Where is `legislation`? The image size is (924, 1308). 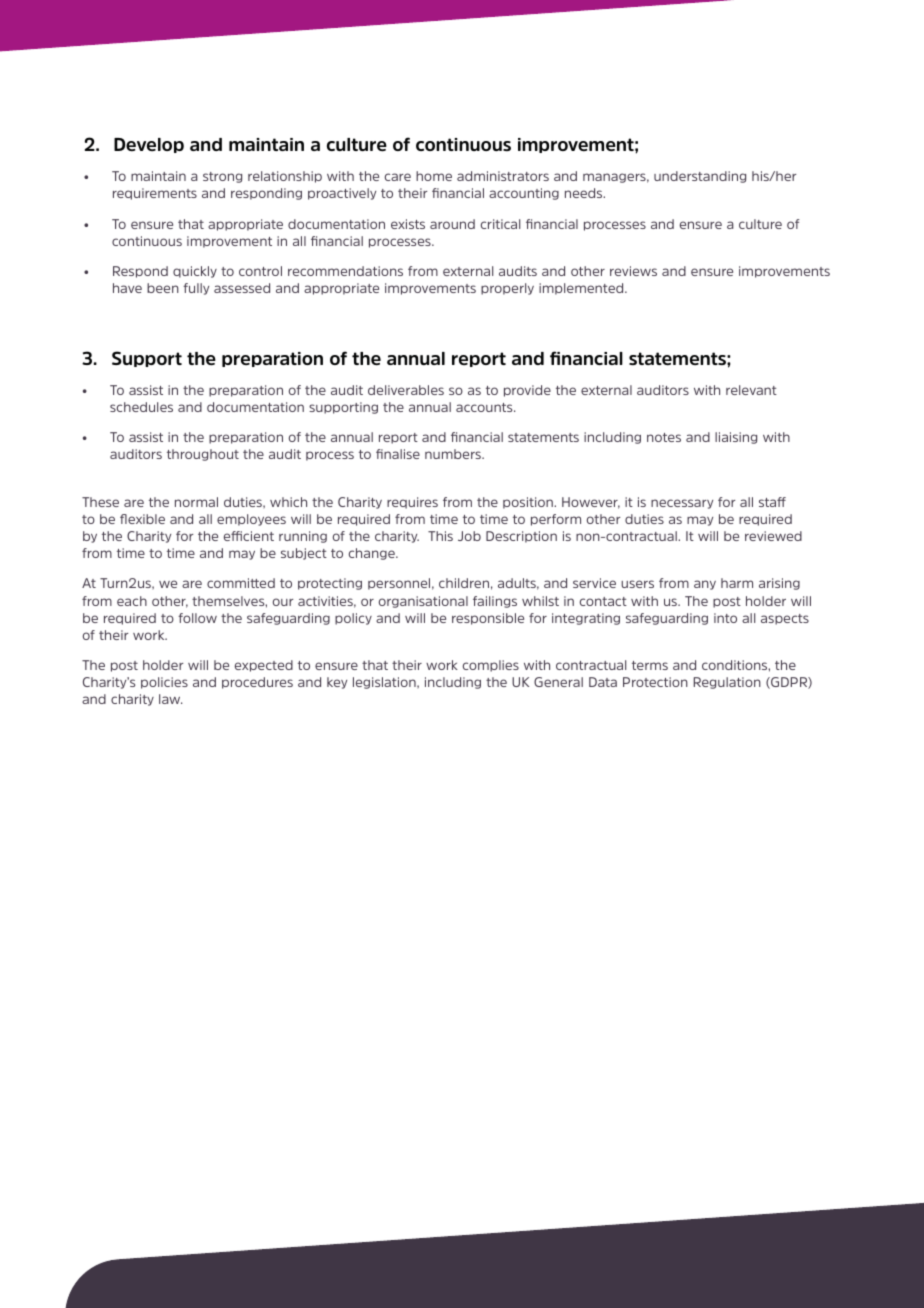 legislation is located at coordinates (385, 683).
